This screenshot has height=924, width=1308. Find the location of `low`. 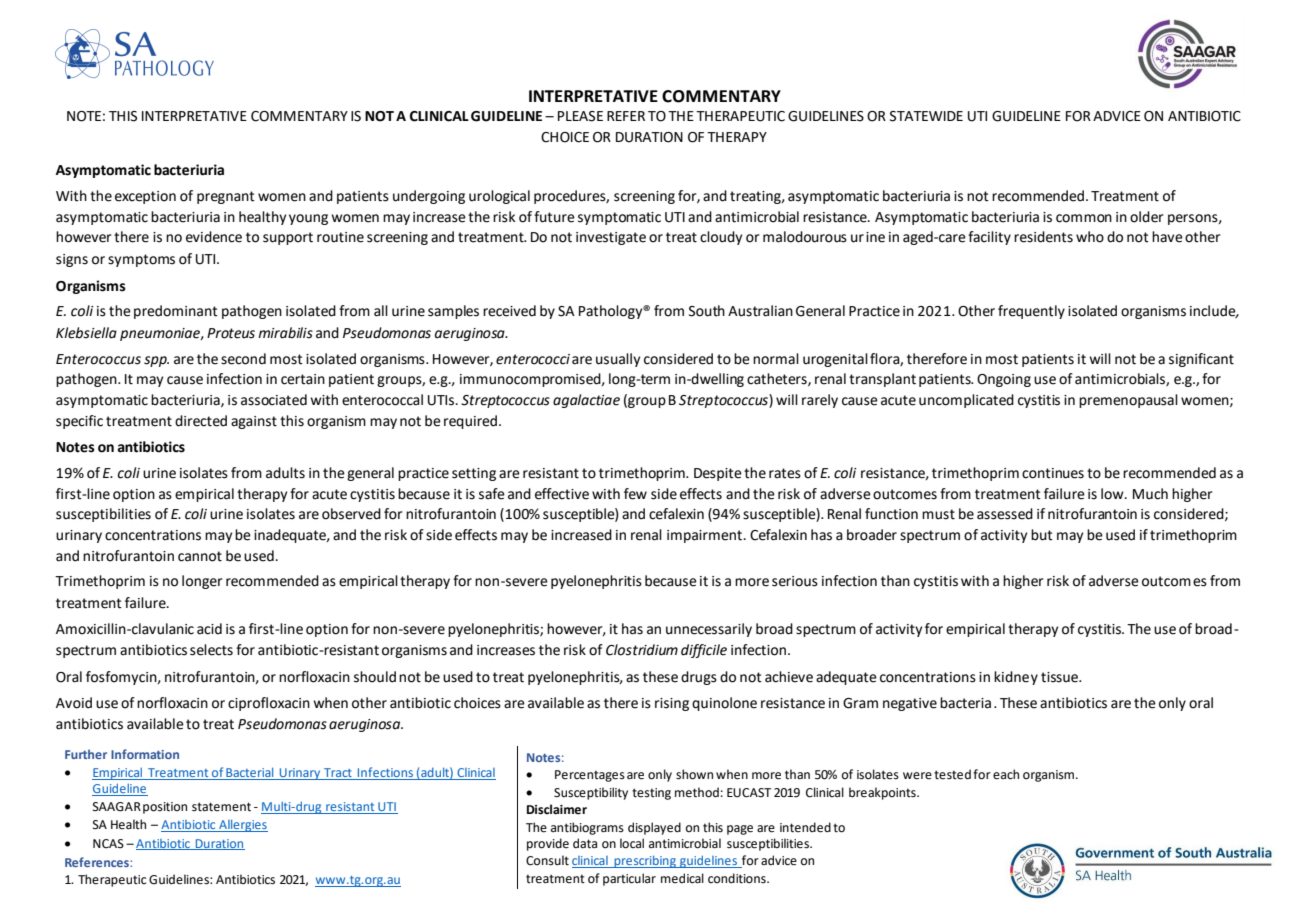

low is located at coordinates (1113, 494).
